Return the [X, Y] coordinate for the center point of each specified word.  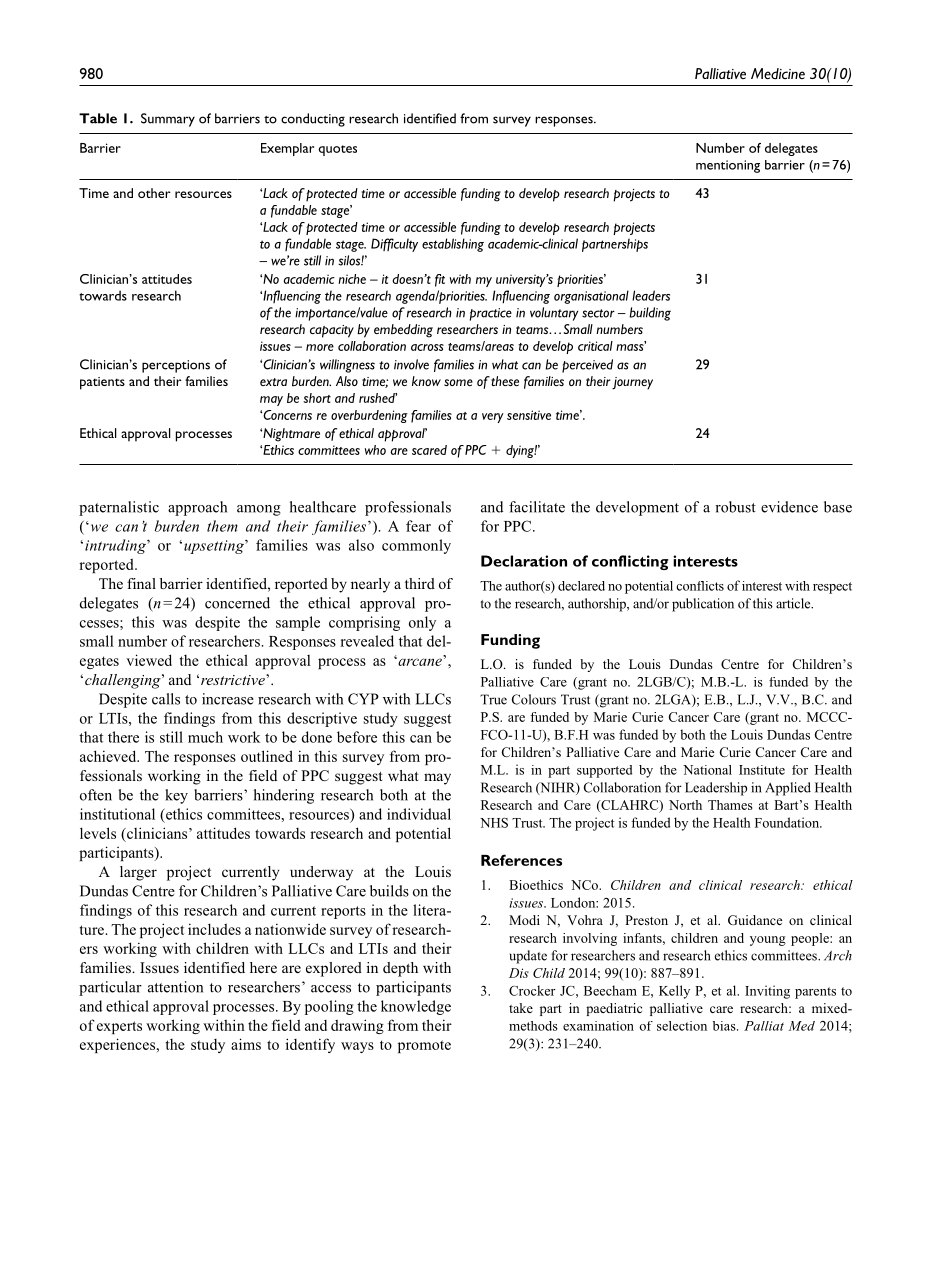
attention [175, 987]
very [493, 418]
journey [632, 383]
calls [166, 699]
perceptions [176, 366]
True [493, 699]
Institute [762, 770]
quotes [337, 150]
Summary [168, 120]
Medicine [778, 73]
